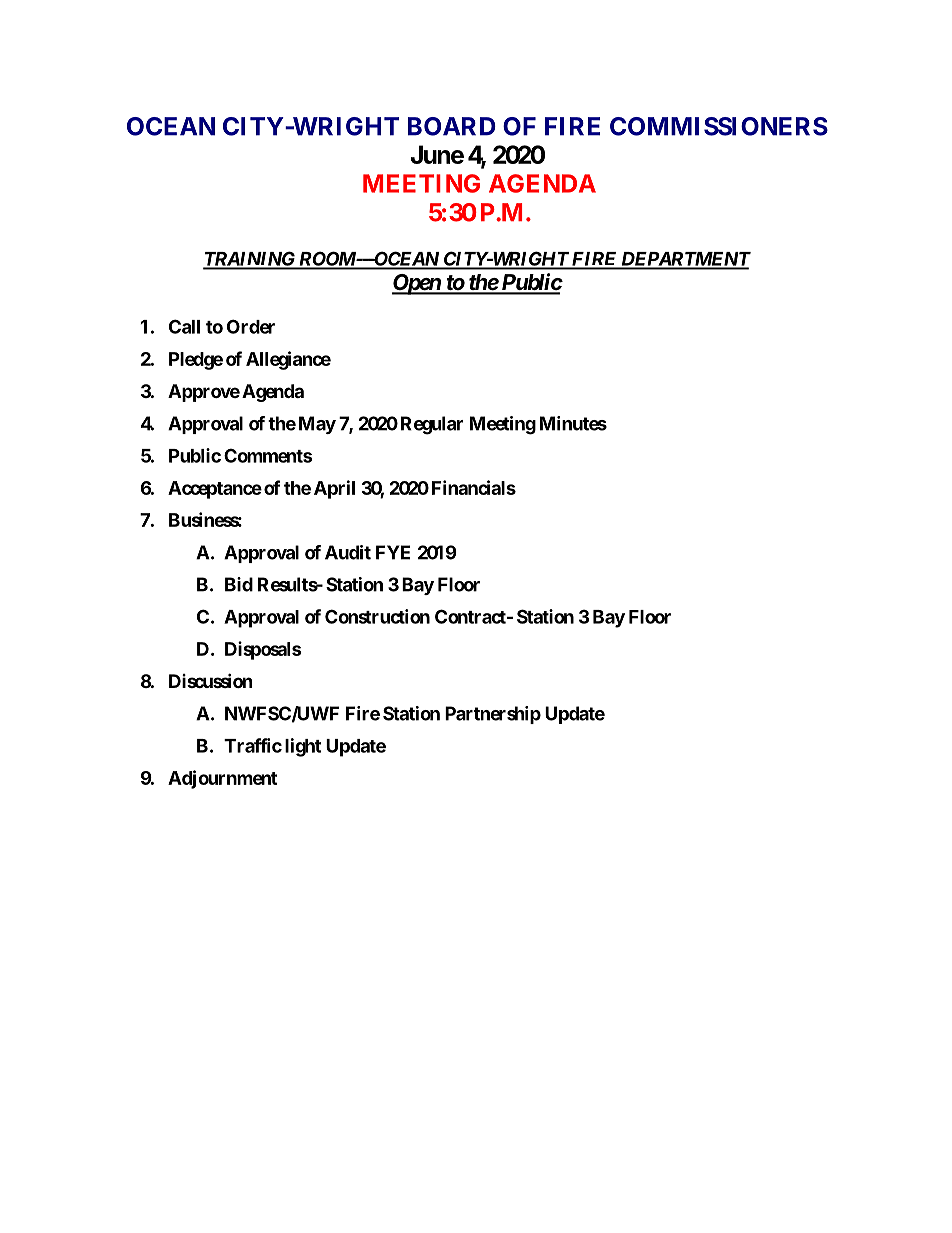 This document has width=952, height=1233. Describe the element at coordinates (452, 126) in the document. I see `BOARD` at that location.
